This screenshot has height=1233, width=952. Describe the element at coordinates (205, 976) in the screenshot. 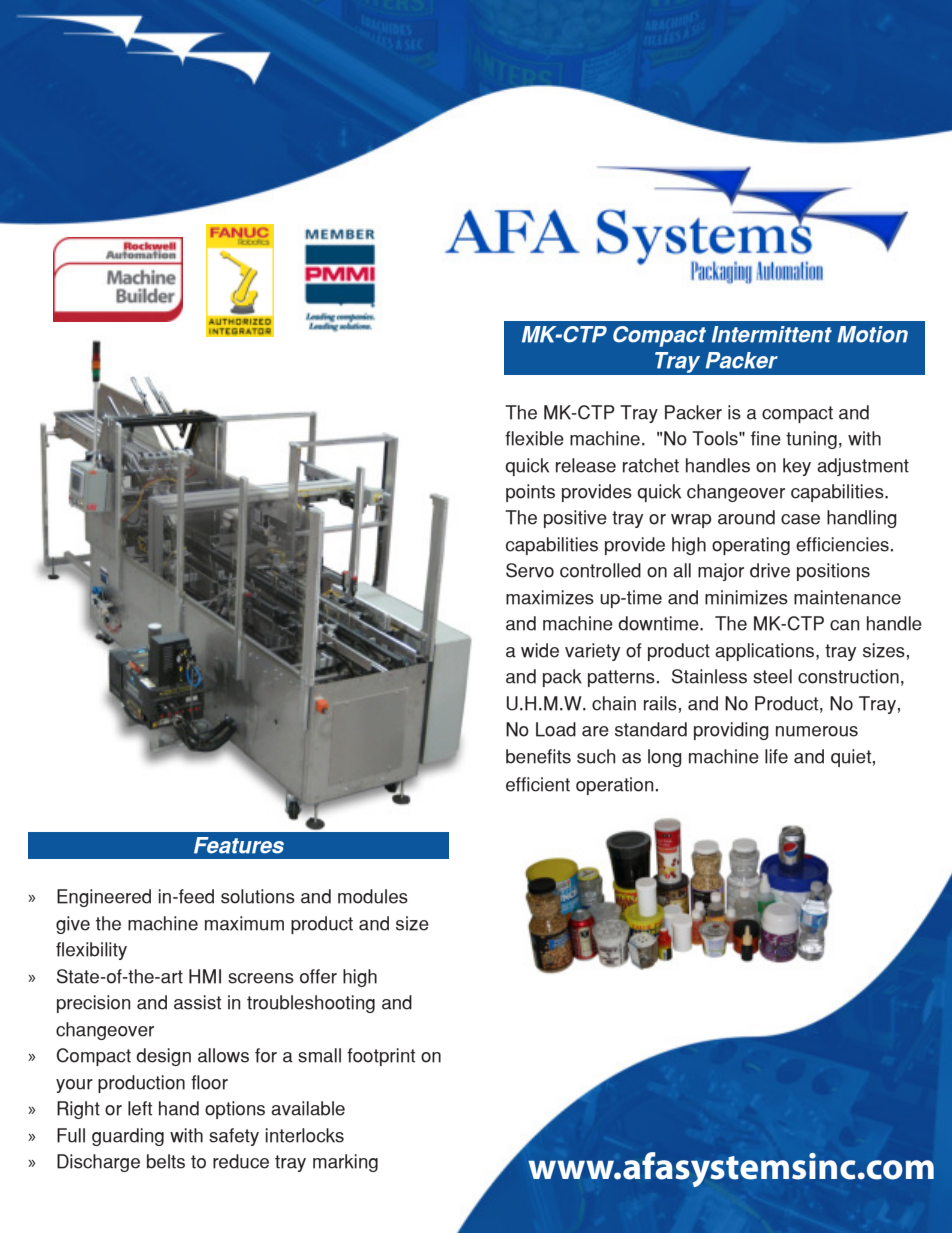

I see `HMI` at that location.
